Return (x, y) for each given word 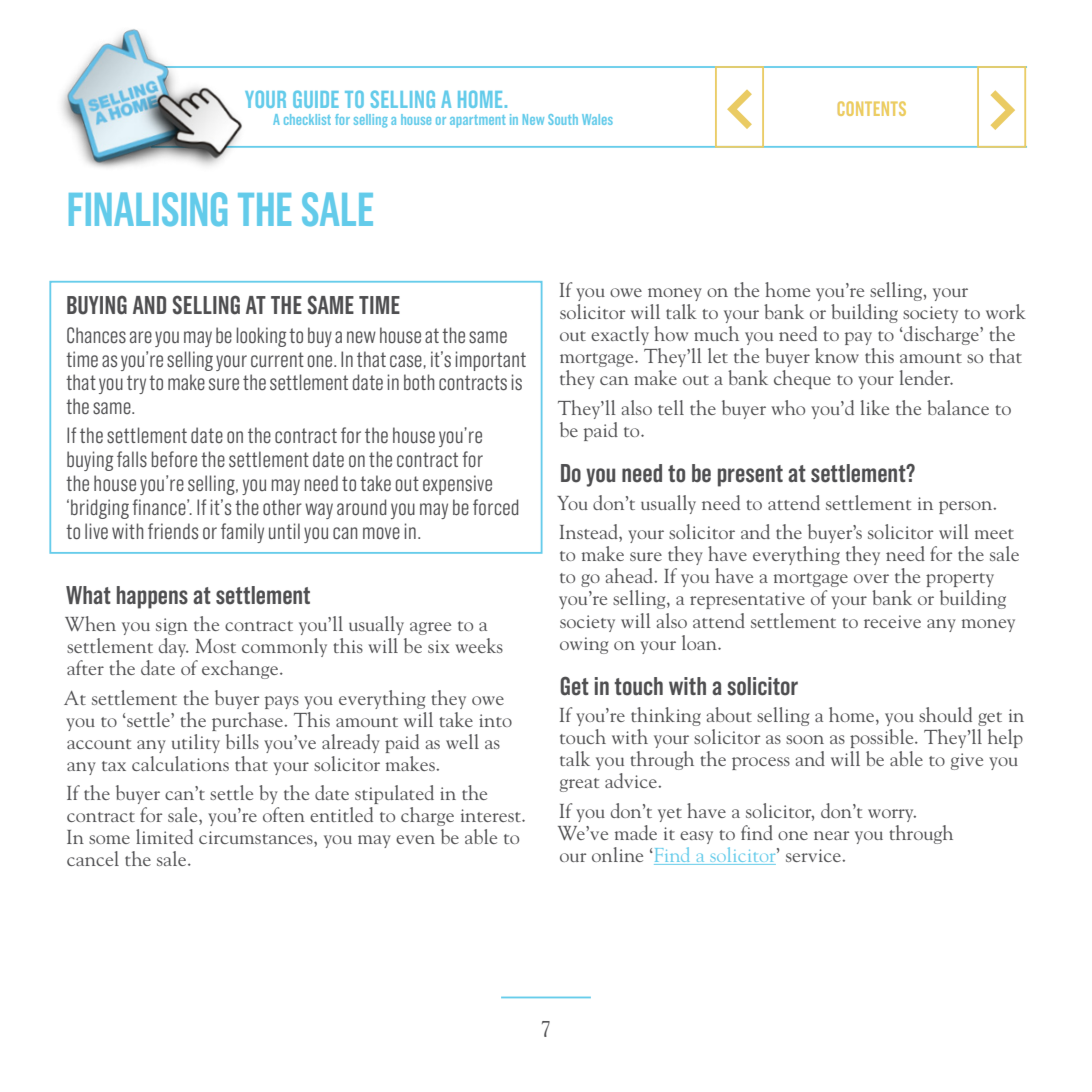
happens (152, 597)
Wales (597, 119)
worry (892, 815)
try (136, 384)
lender (926, 377)
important (491, 361)
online (617, 854)
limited (164, 836)
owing (584, 645)
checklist (307, 119)
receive (892, 621)
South (563, 119)
